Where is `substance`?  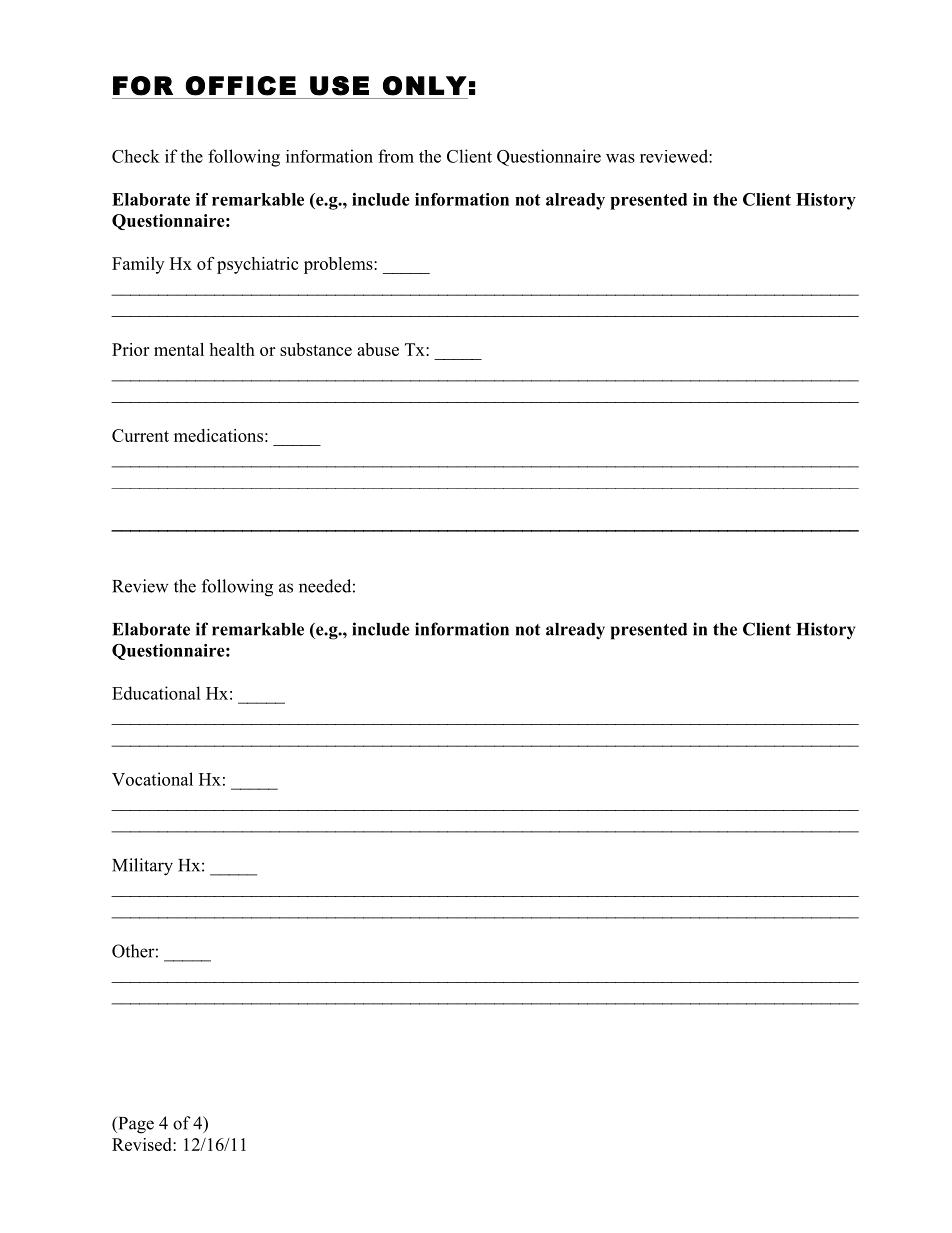 substance is located at coordinates (316, 349).
